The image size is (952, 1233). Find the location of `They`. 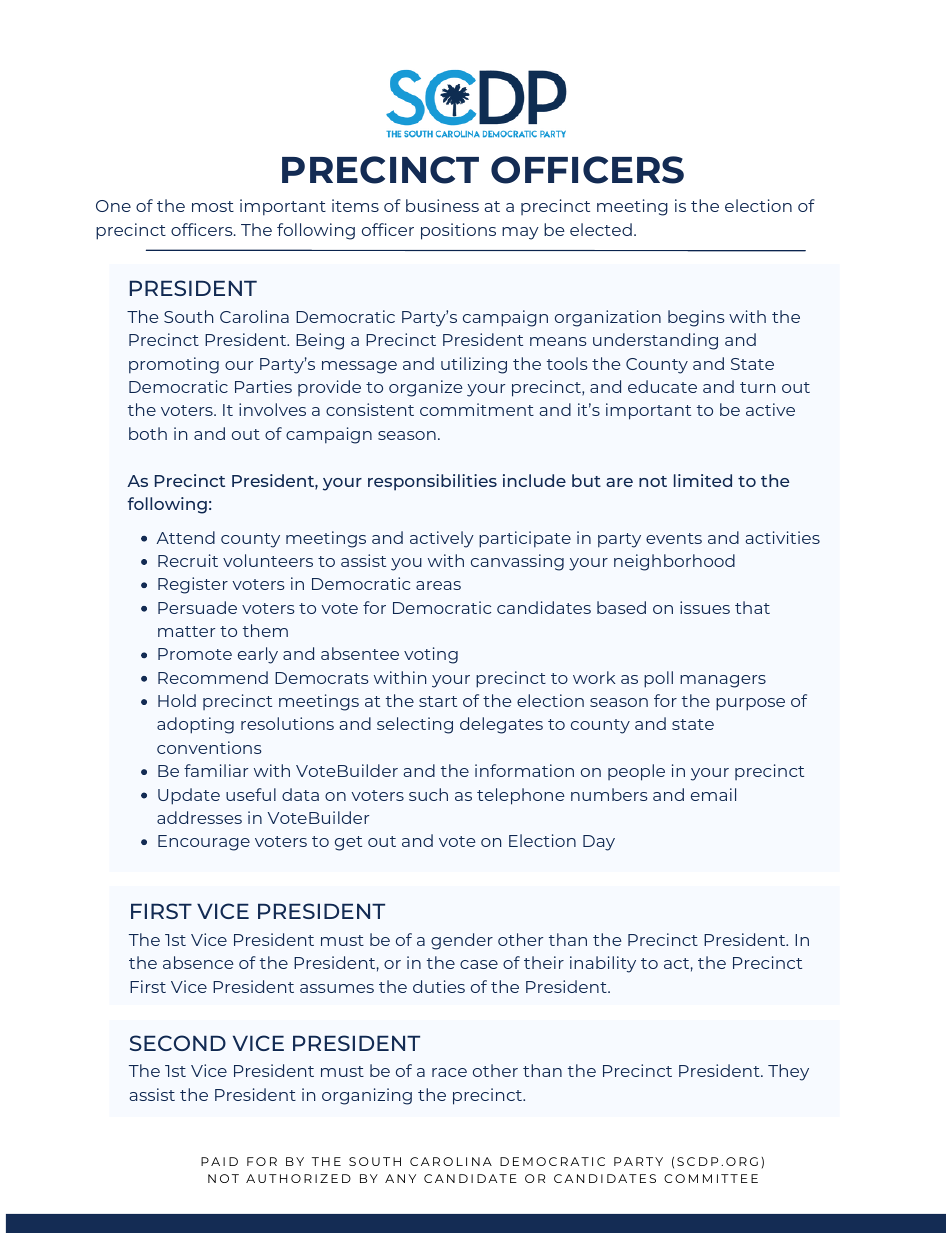

They is located at coordinates (788, 1072).
